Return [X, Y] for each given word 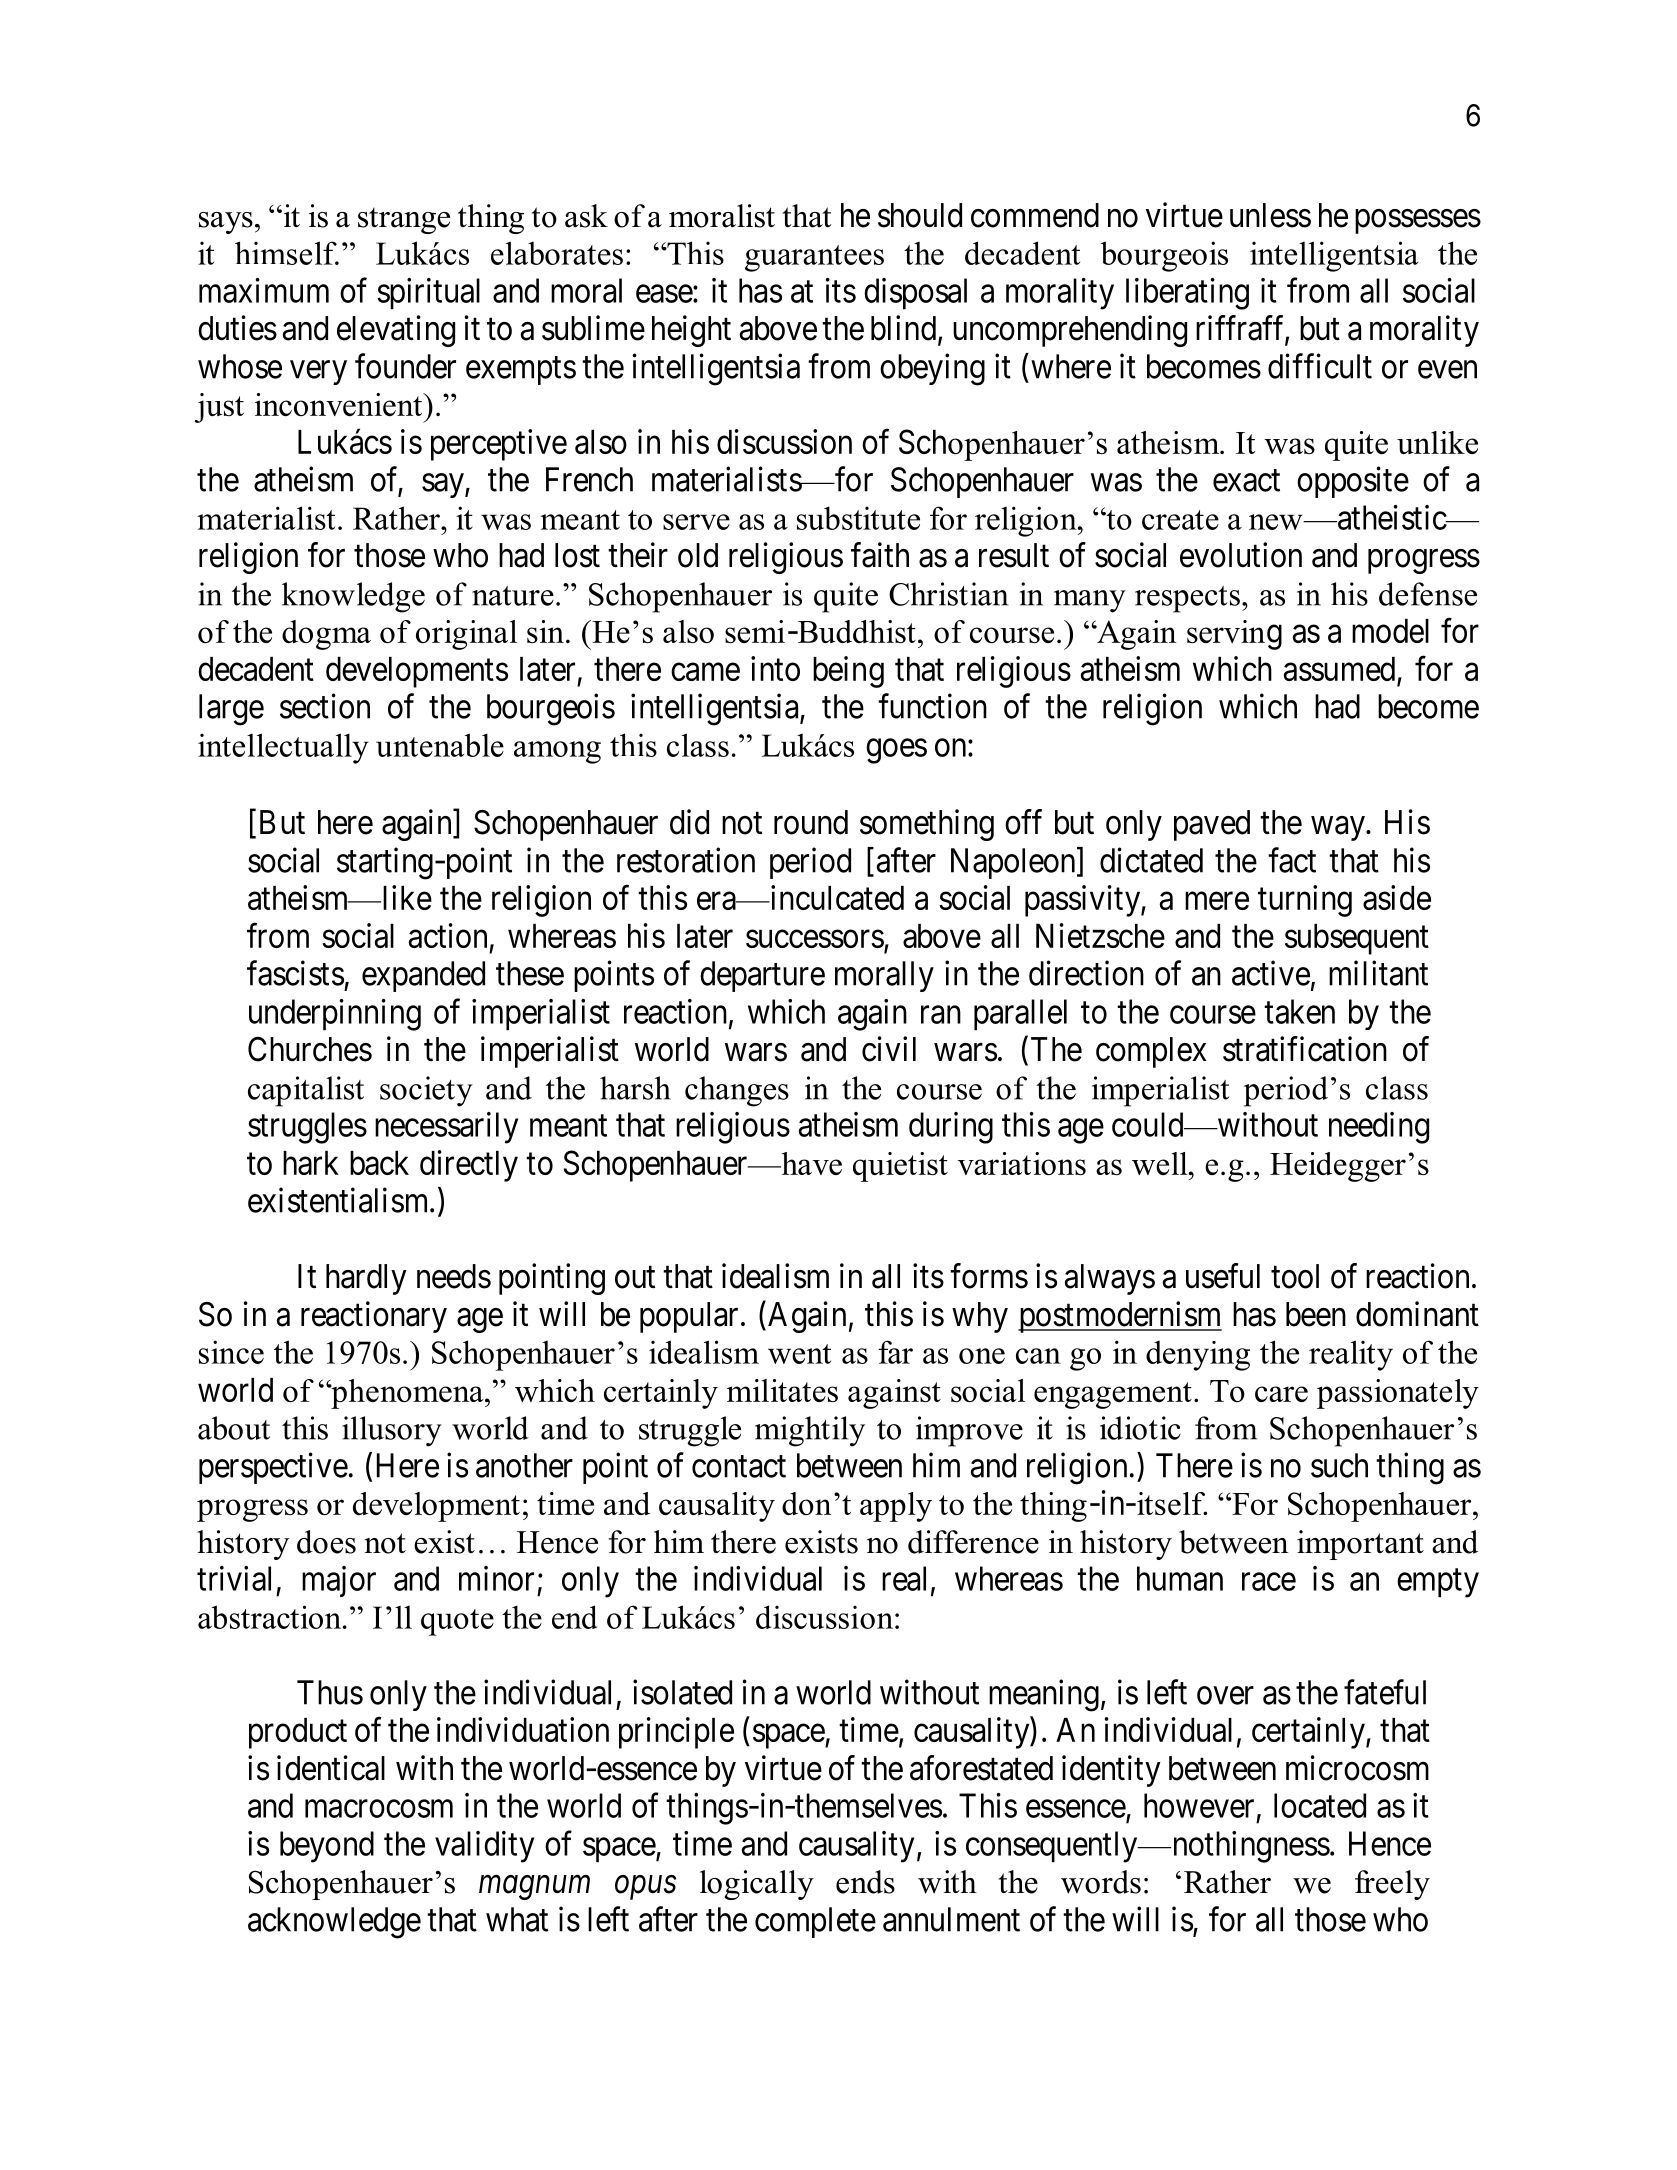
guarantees [814, 258]
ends [865, 1882]
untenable [440, 745]
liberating [1187, 294]
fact [1292, 860]
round [811, 822]
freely [1392, 1885]
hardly [366, 1279]
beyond [327, 1847]
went [799, 1354]
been [1316, 1314]
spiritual [428, 294]
